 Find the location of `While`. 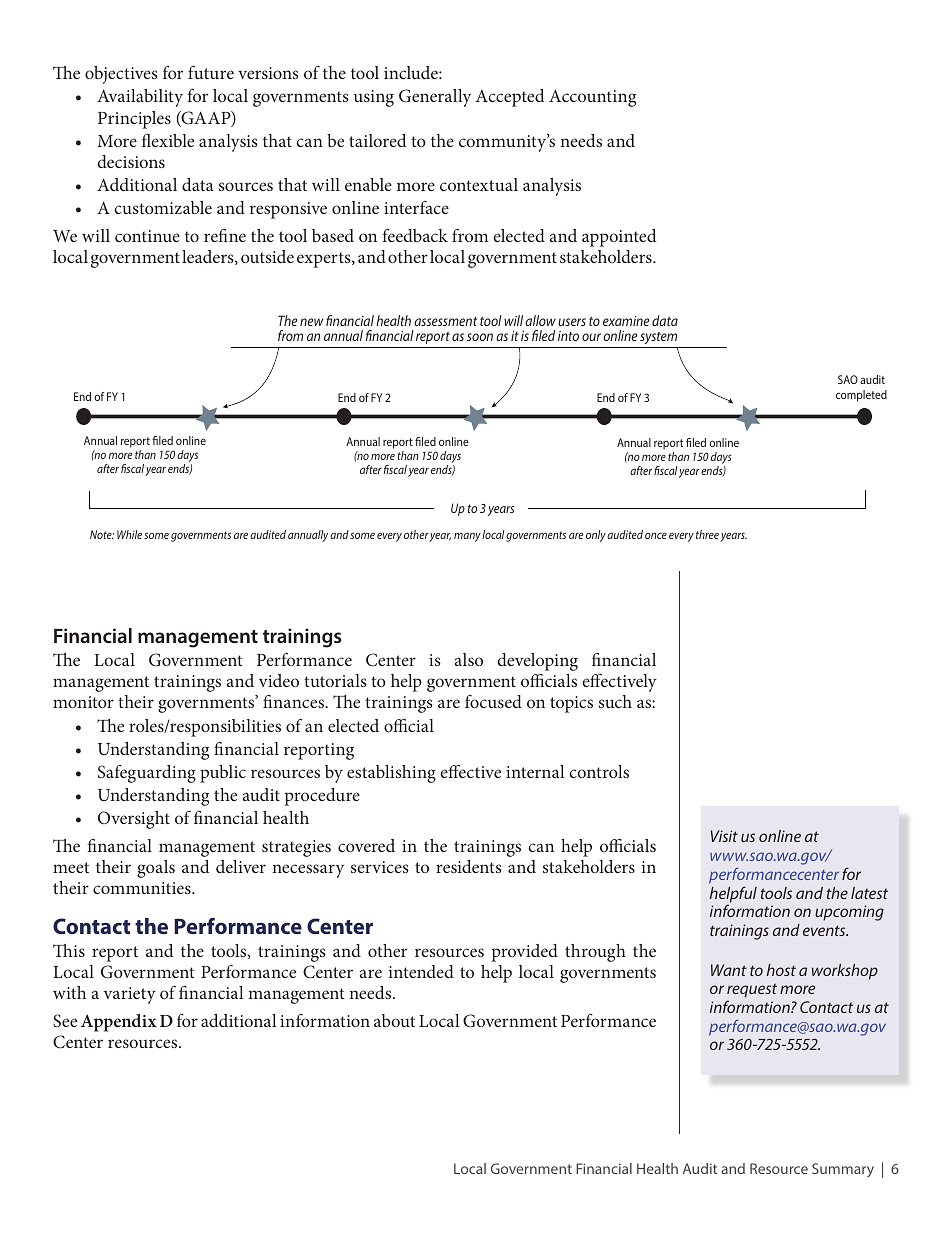

While is located at coordinates (129, 534).
